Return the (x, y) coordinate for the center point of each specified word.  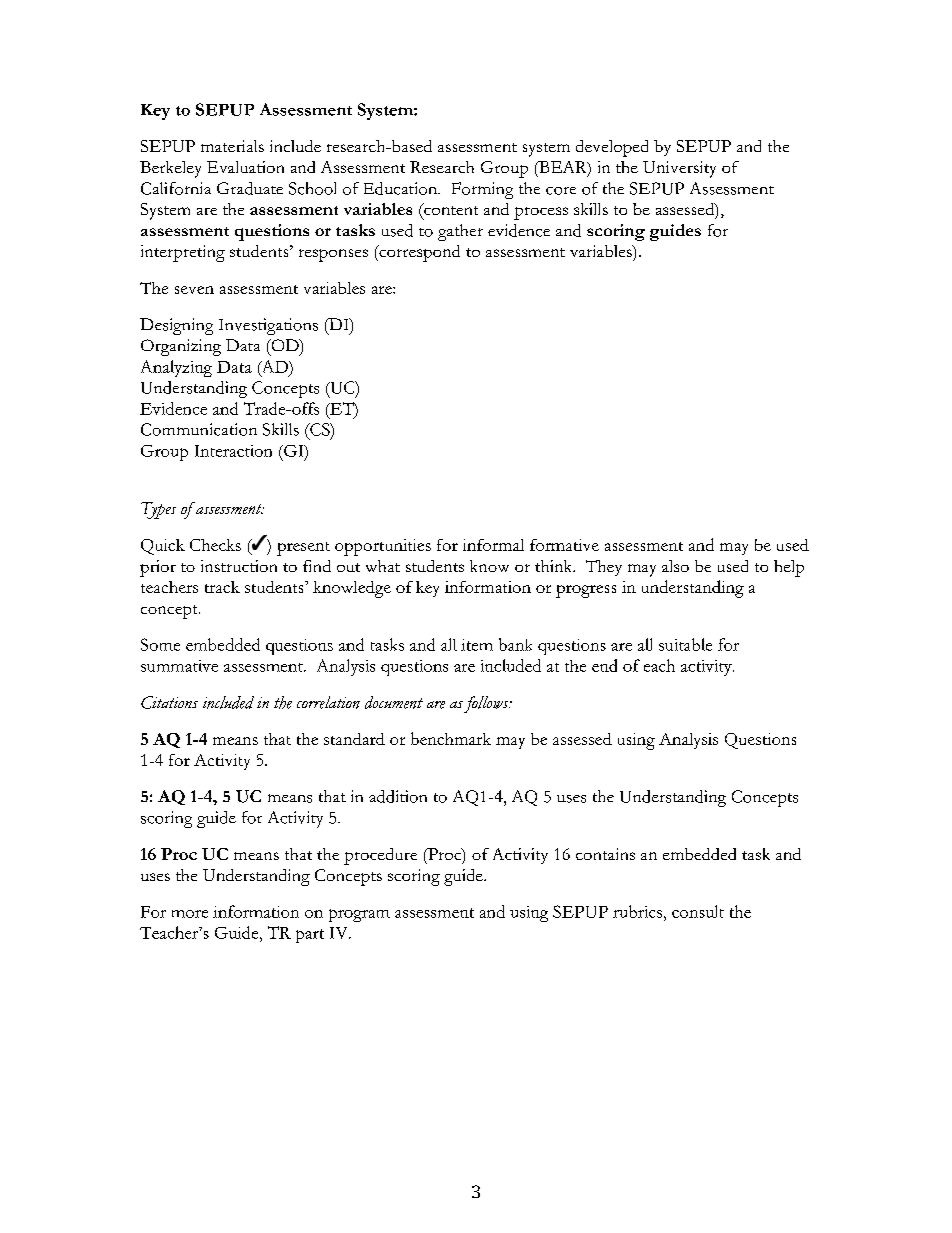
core (561, 191)
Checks (215, 545)
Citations (169, 702)
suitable (685, 644)
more (190, 914)
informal (493, 545)
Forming (482, 190)
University (679, 169)
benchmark (451, 738)
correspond (418, 253)
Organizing (181, 347)
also (675, 566)
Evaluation (245, 167)
